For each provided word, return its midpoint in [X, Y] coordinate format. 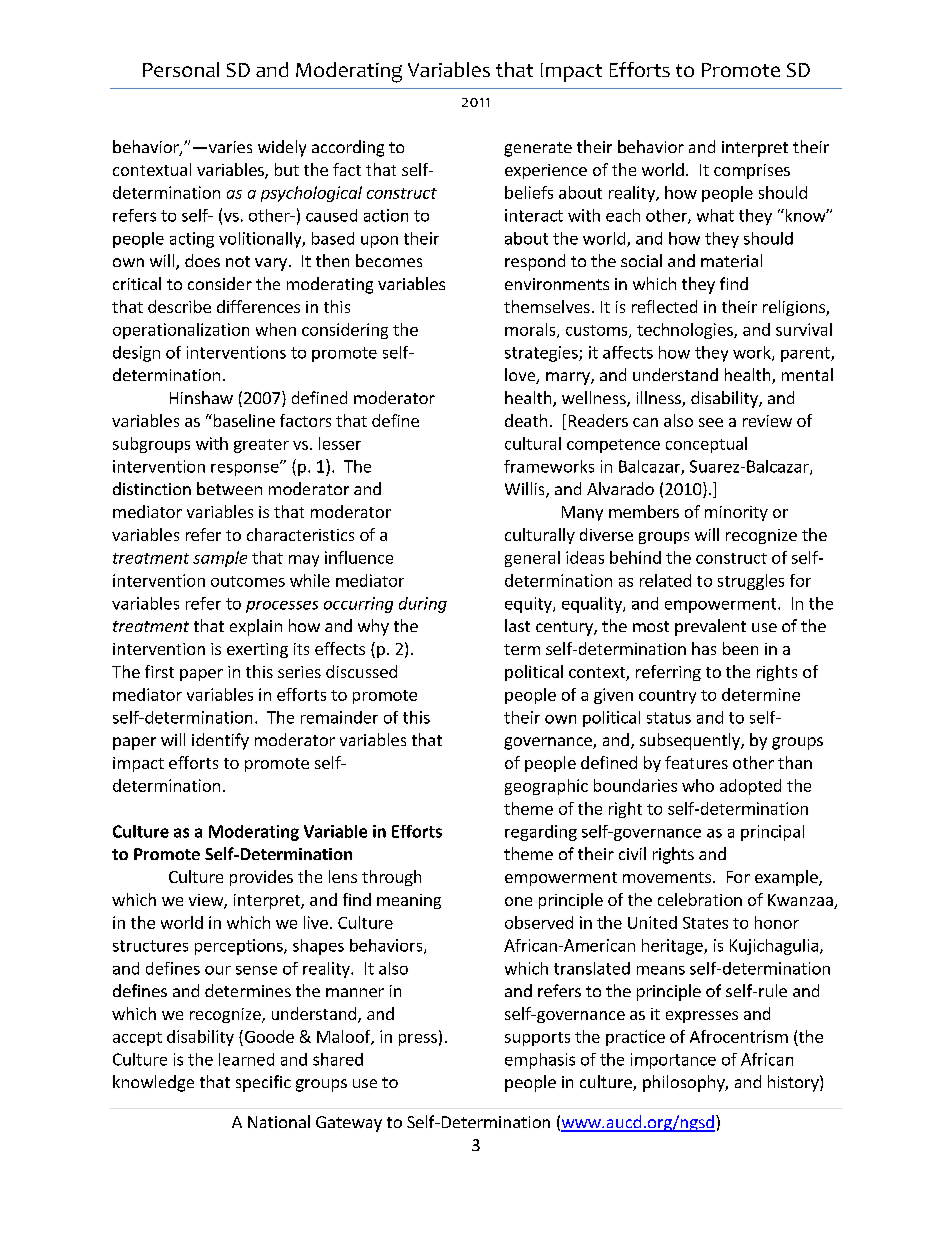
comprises [752, 171]
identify [220, 741]
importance [673, 1061]
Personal [181, 69]
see [711, 422]
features [696, 762]
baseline [243, 420]
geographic [546, 787]
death [526, 420]
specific [263, 1083]
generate [538, 149]
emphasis [540, 1061]
